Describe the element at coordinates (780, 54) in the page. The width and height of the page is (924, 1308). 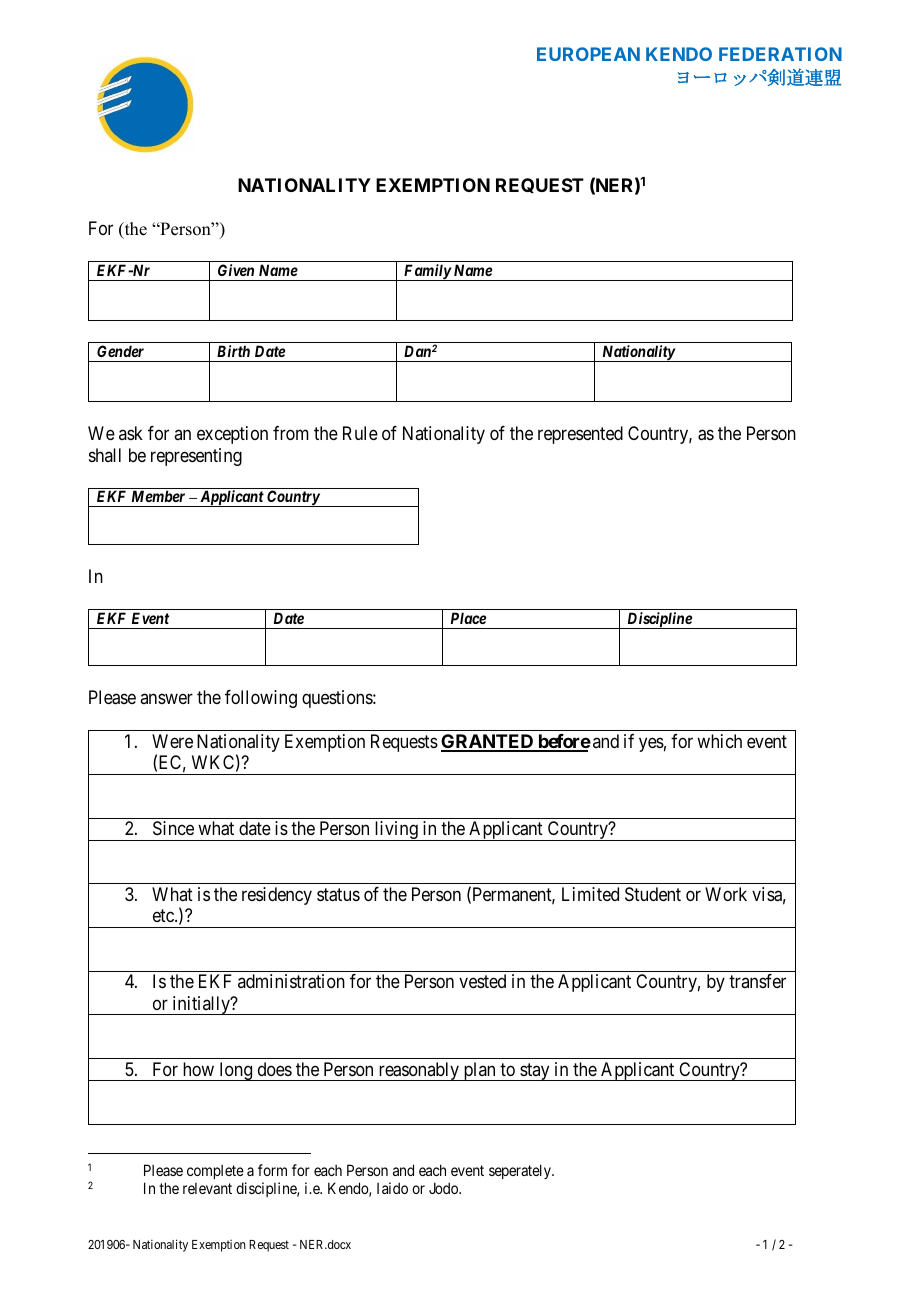
I see `FEDERATION` at that location.
